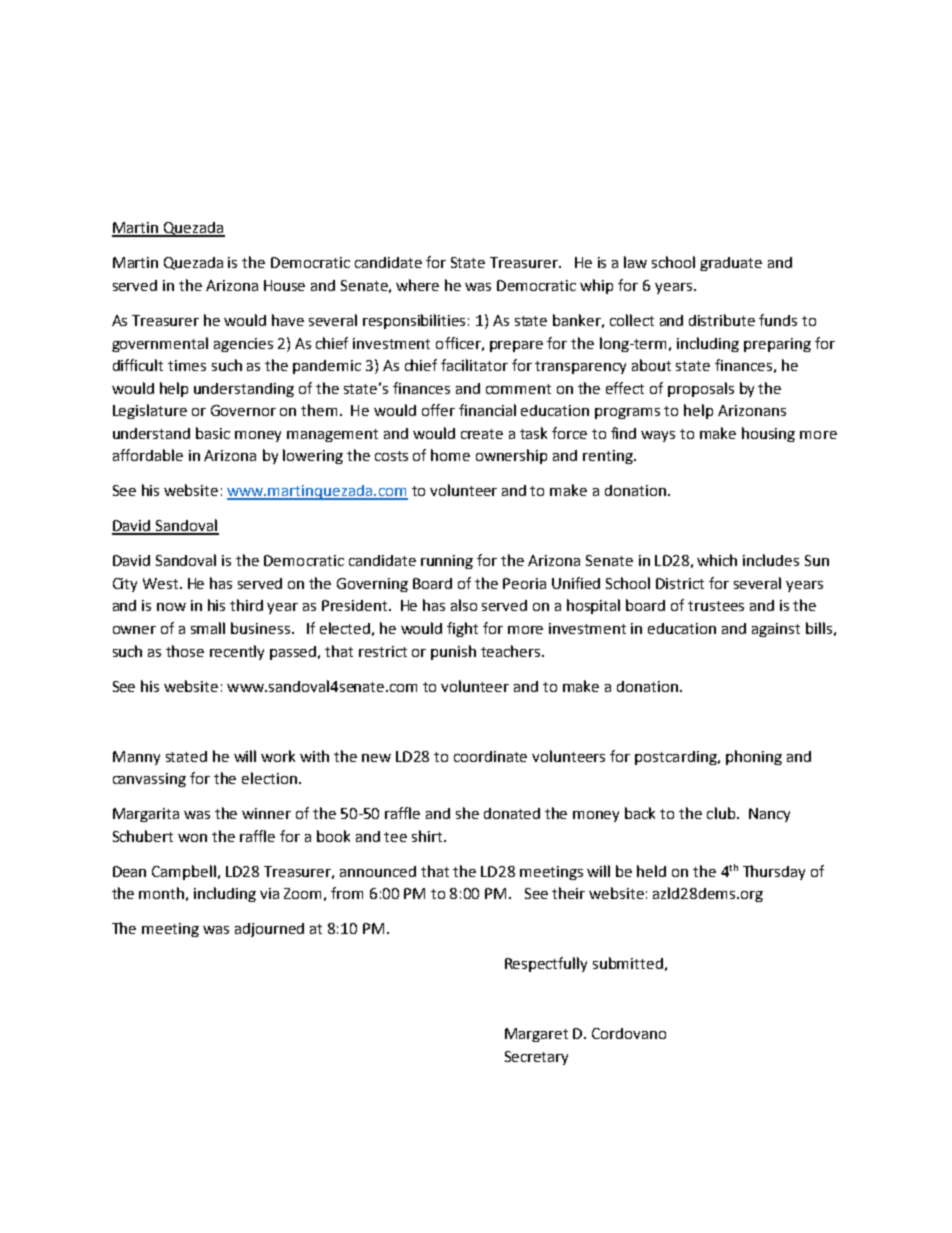  What do you see at coordinates (269, 893) in the document?
I see `via` at bounding box center [269, 893].
